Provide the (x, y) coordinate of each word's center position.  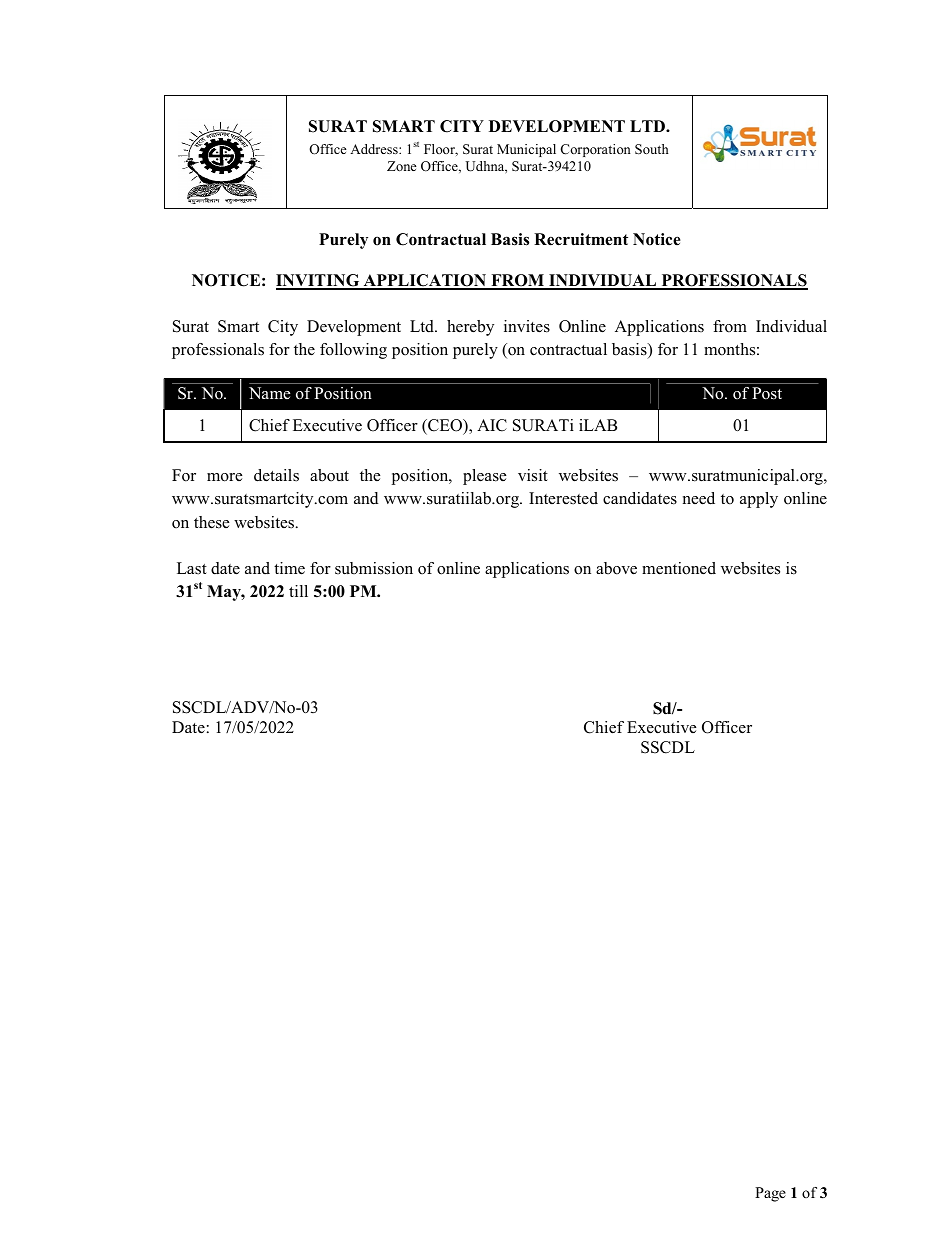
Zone (402, 166)
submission (374, 568)
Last (192, 568)
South (652, 149)
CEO (445, 425)
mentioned (679, 568)
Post (767, 393)
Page (770, 1194)
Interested (563, 498)
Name (269, 393)
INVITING (319, 281)
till (298, 591)
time (289, 568)
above (616, 568)
